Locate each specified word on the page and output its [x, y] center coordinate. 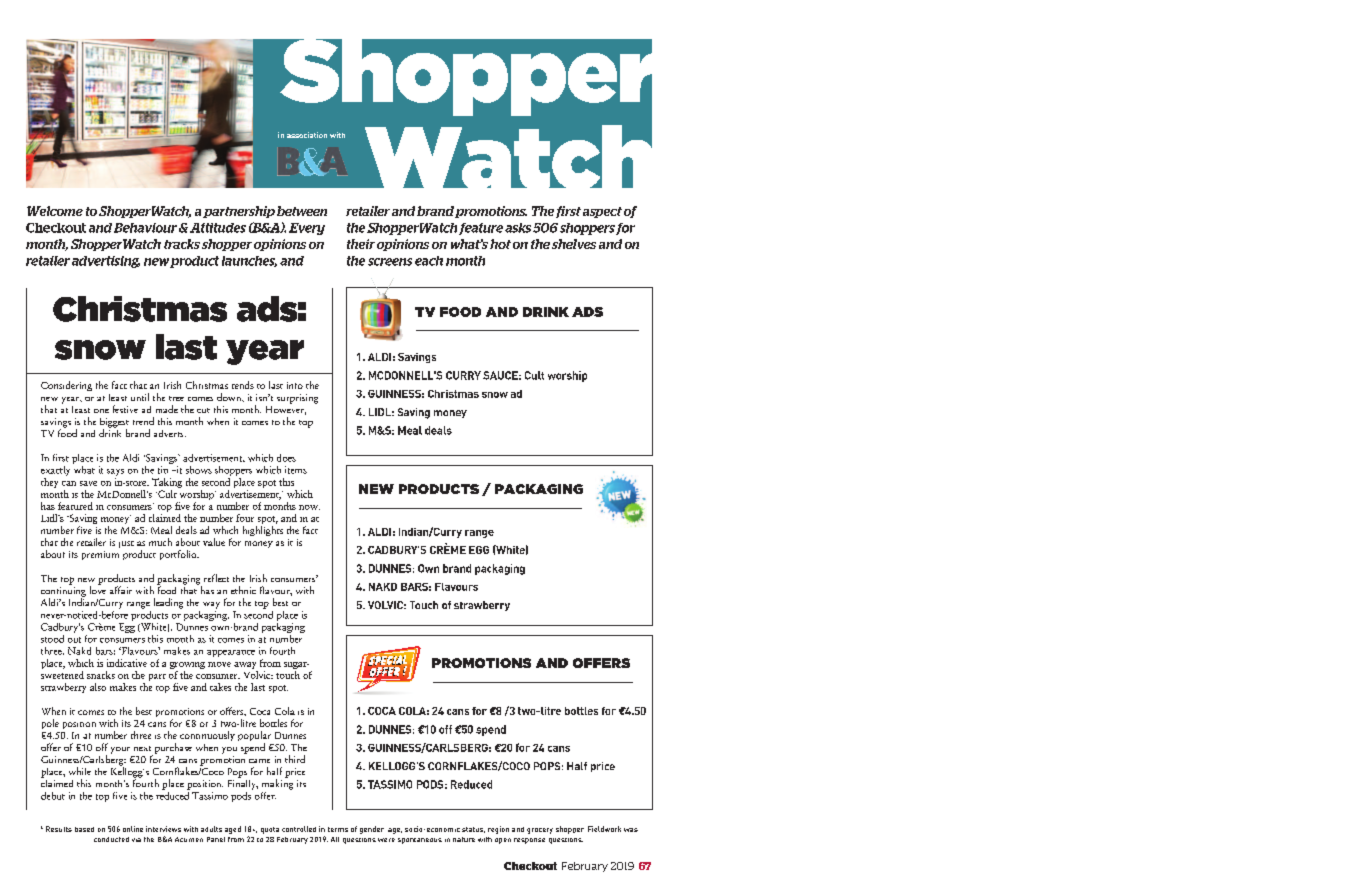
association [307, 135]
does [286, 458]
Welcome [55, 211]
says [115, 472]
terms [338, 829]
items [296, 470]
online [133, 829]
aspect [602, 212]
